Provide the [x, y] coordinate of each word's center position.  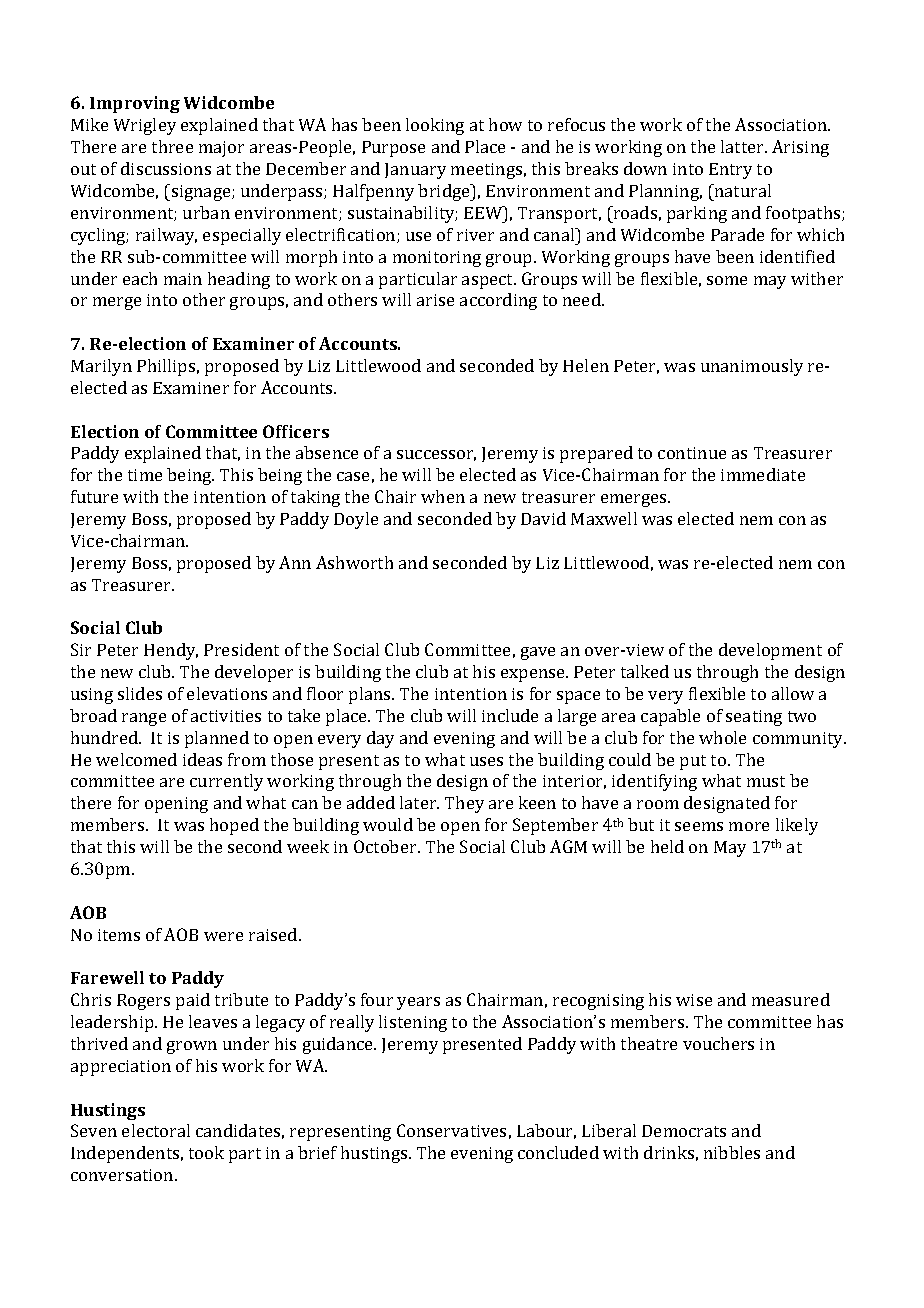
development [770, 651]
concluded [558, 1152]
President [241, 649]
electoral [156, 1130]
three [172, 146]
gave [538, 653]
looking [435, 126]
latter [744, 146]
